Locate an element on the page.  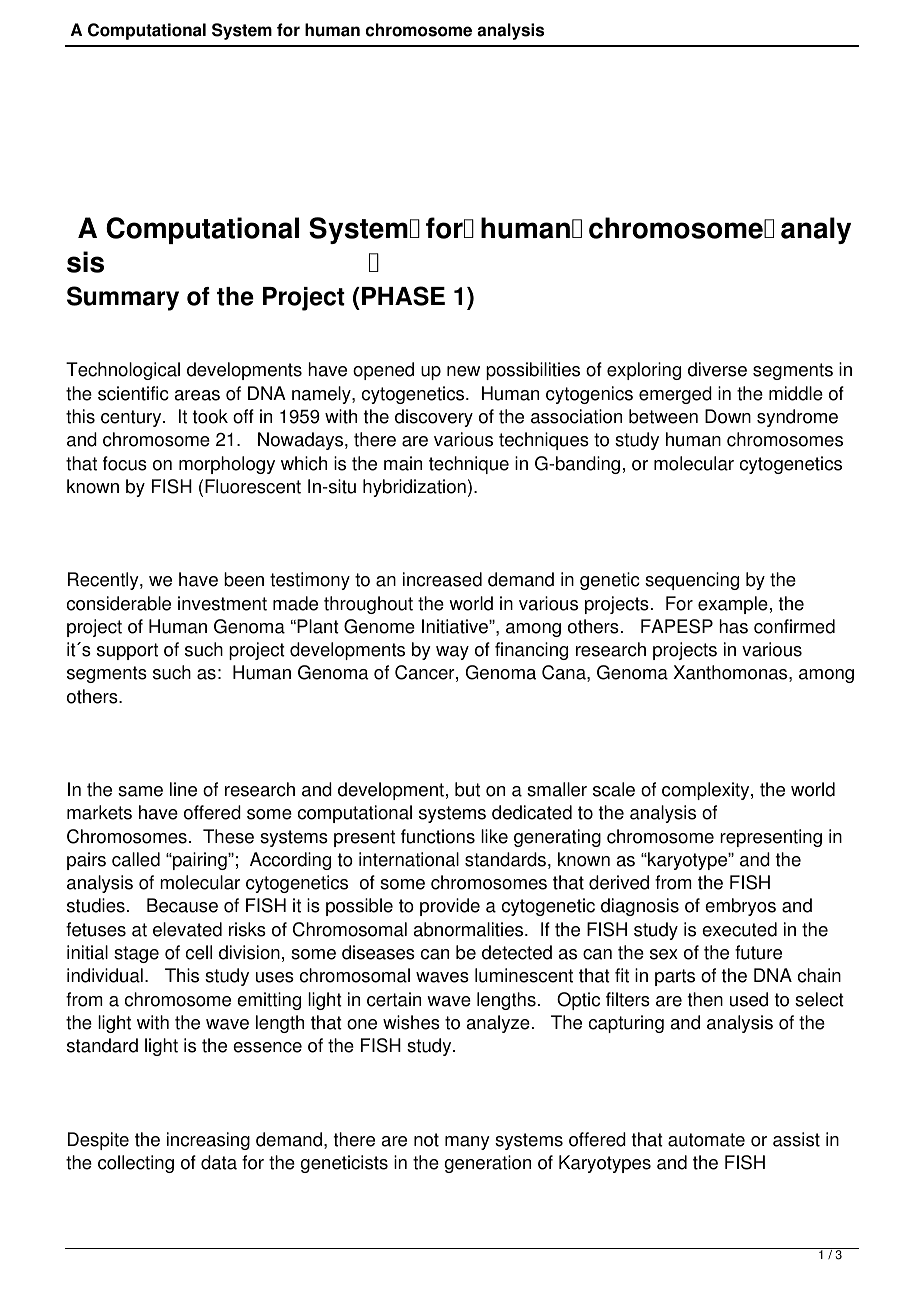
automate is located at coordinates (706, 1140).
